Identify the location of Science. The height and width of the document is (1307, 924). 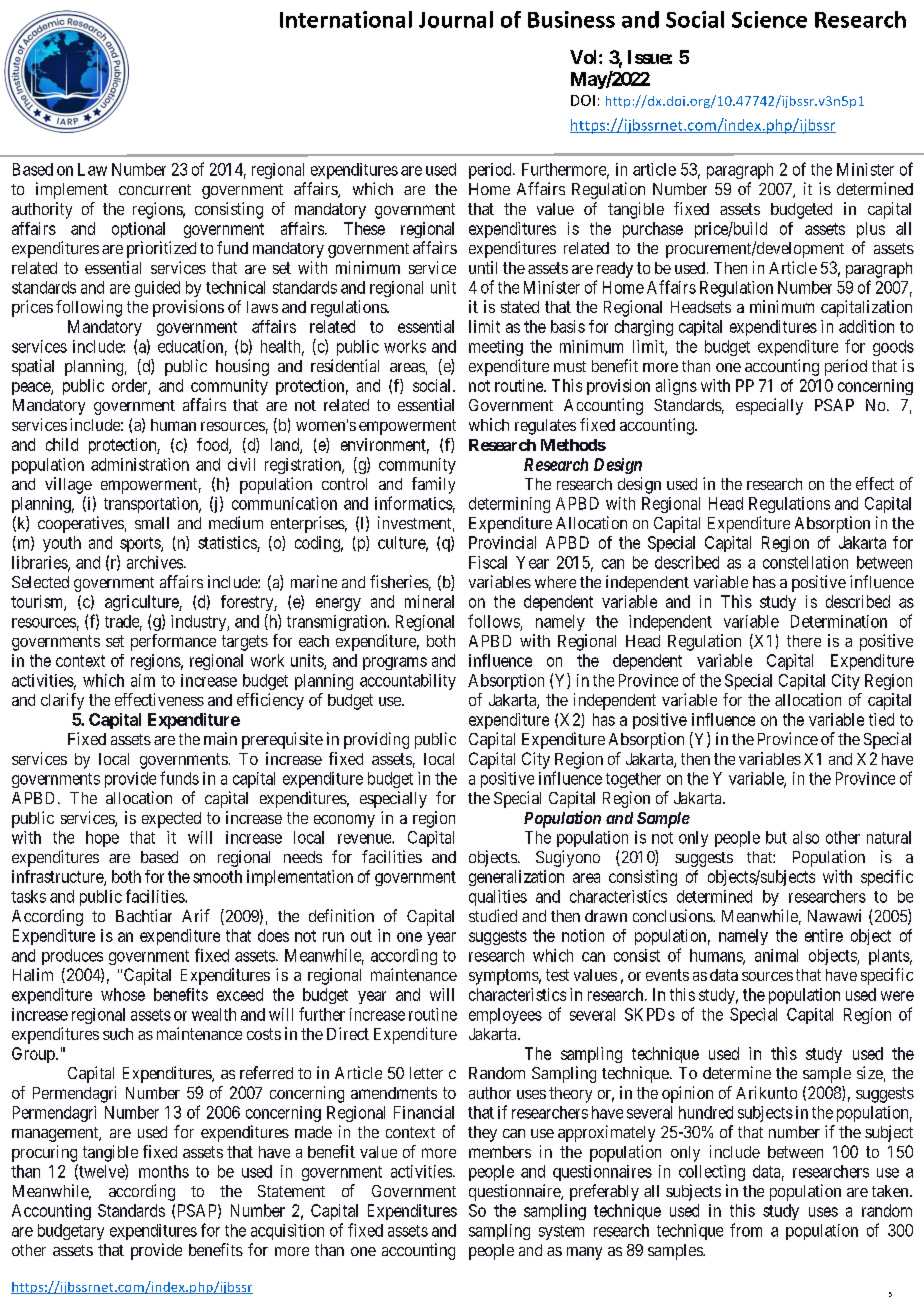
(769, 19).
